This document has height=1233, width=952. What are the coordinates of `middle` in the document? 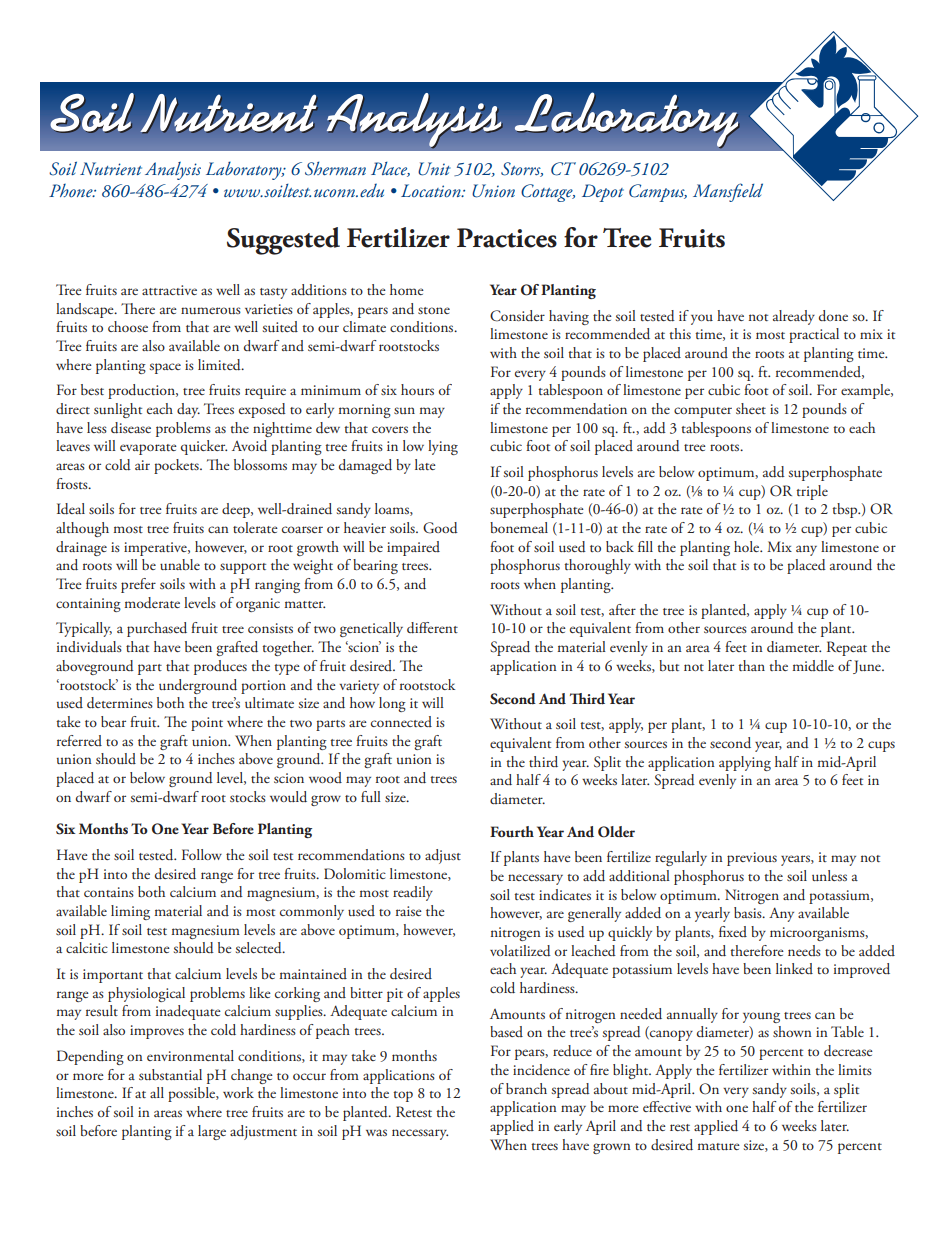 It's located at (813, 665).
